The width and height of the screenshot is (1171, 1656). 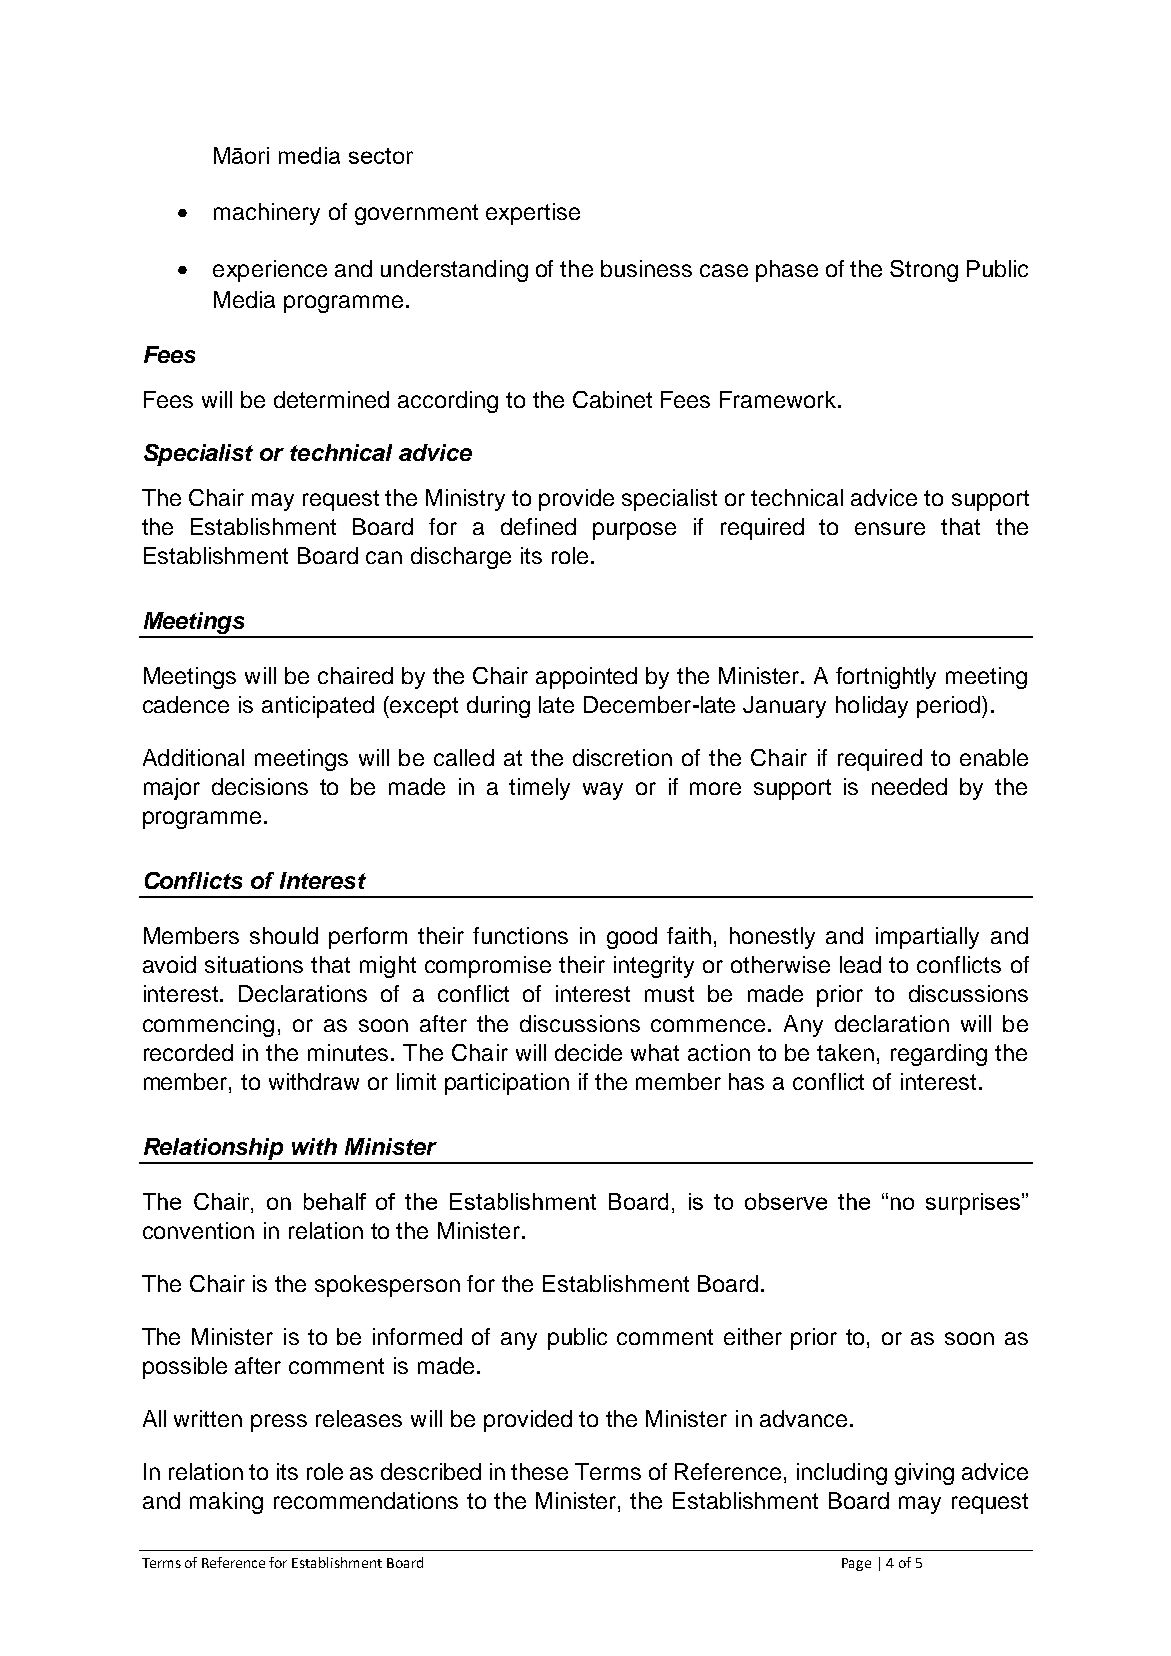 What do you see at coordinates (267, 214) in the screenshot?
I see `machinery` at bounding box center [267, 214].
